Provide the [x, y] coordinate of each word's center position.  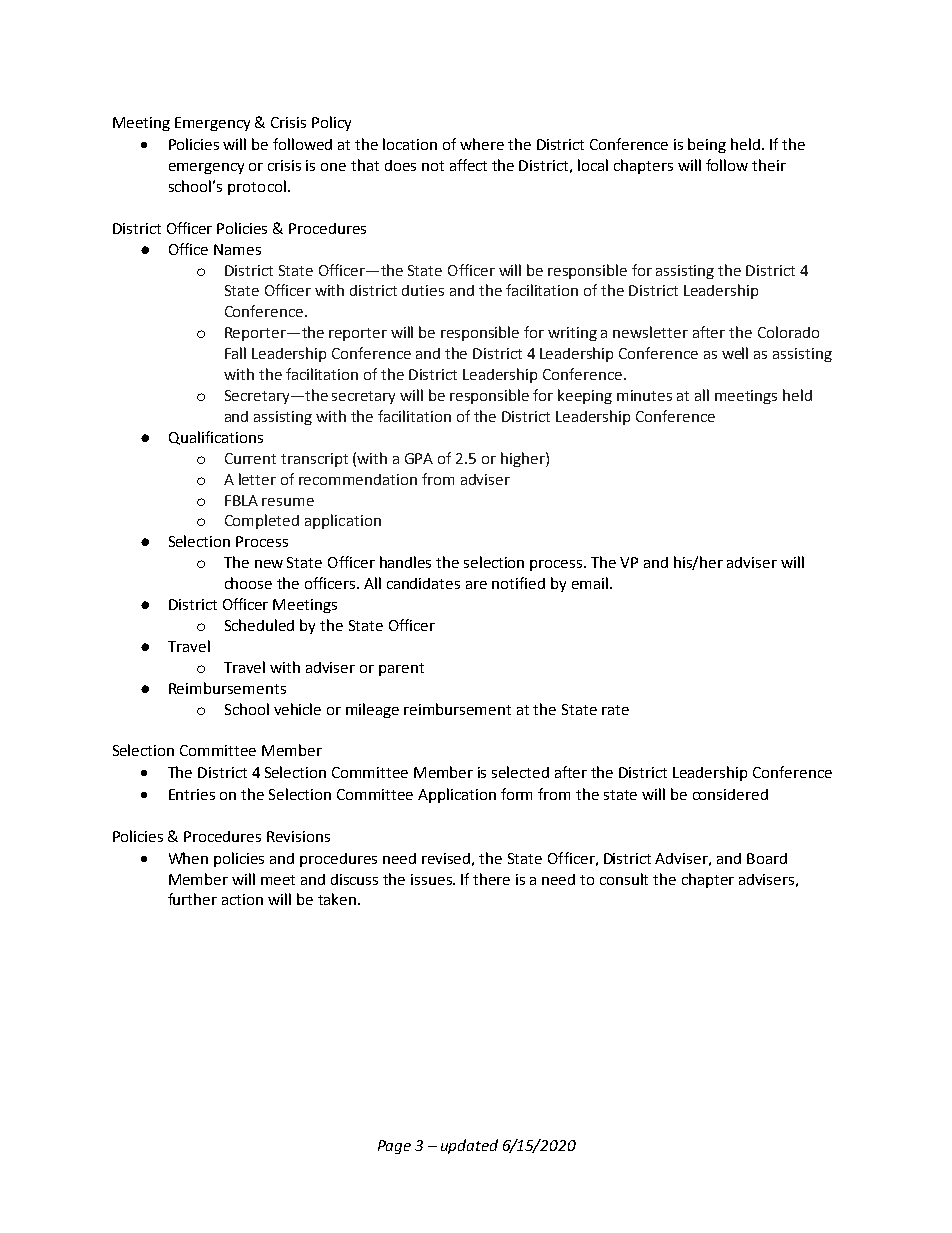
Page [394, 1147]
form [516, 794]
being [707, 145]
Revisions [298, 836]
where [482, 144]
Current [250, 458]
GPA [419, 458]
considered [730, 794]
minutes [644, 395]
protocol [257, 187]
